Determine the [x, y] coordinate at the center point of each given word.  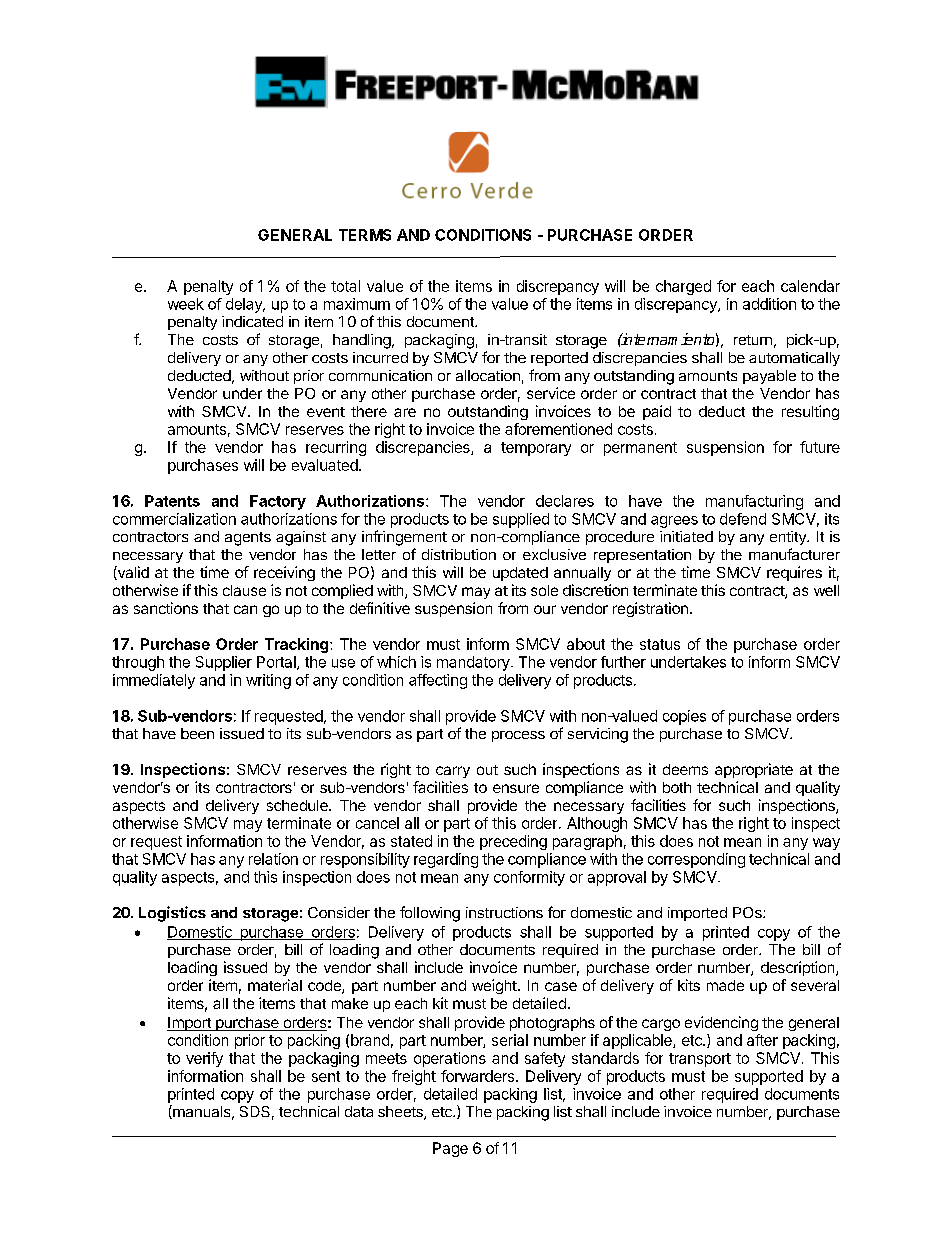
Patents [172, 501]
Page [450, 1149]
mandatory [474, 663]
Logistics [172, 914]
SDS [255, 1111]
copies [684, 717]
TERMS [365, 235]
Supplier [224, 663]
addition [769, 304]
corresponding [696, 860]
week [186, 304]
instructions [504, 912]
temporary [536, 449]
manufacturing [754, 502]
